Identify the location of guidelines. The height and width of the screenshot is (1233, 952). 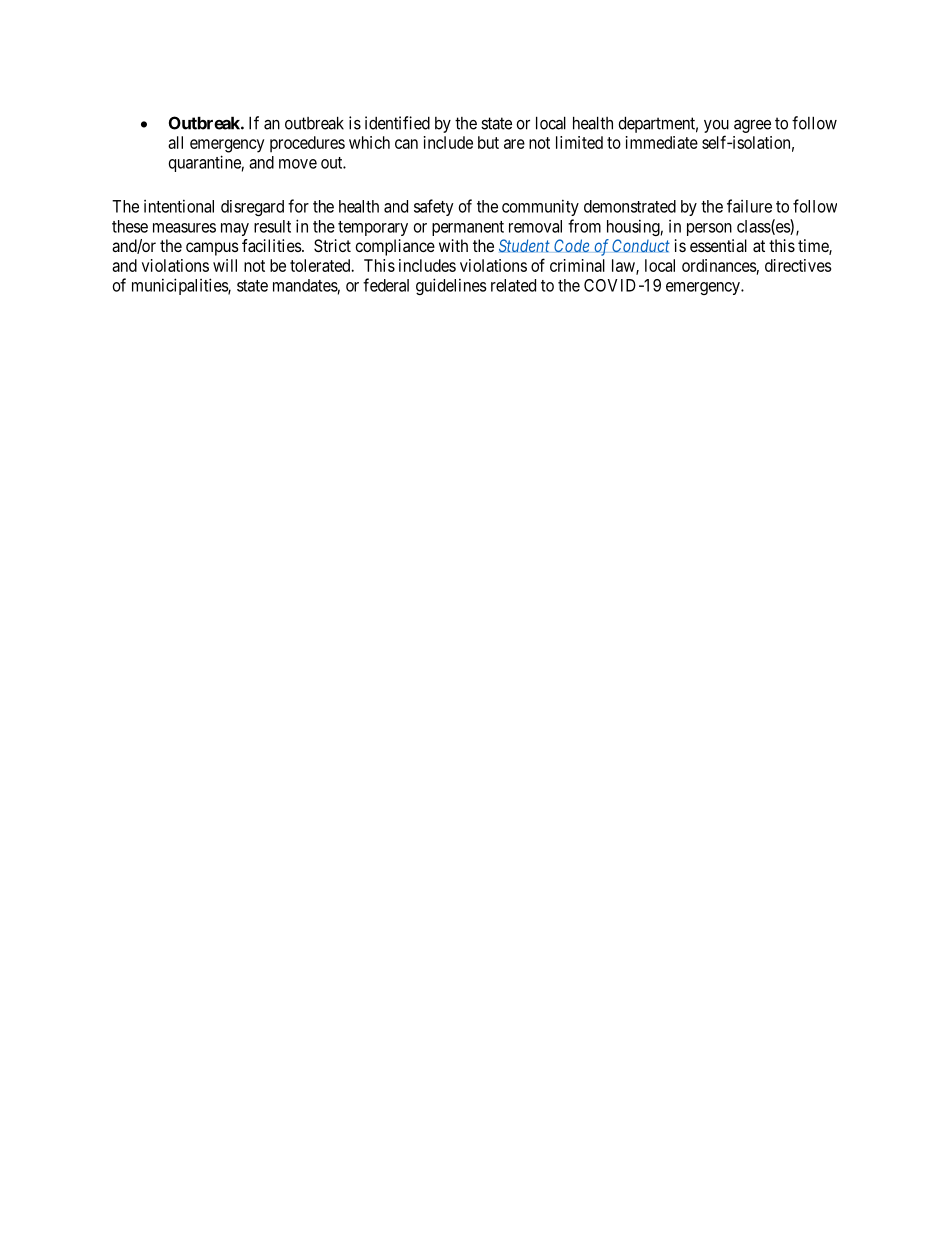
(451, 286).
